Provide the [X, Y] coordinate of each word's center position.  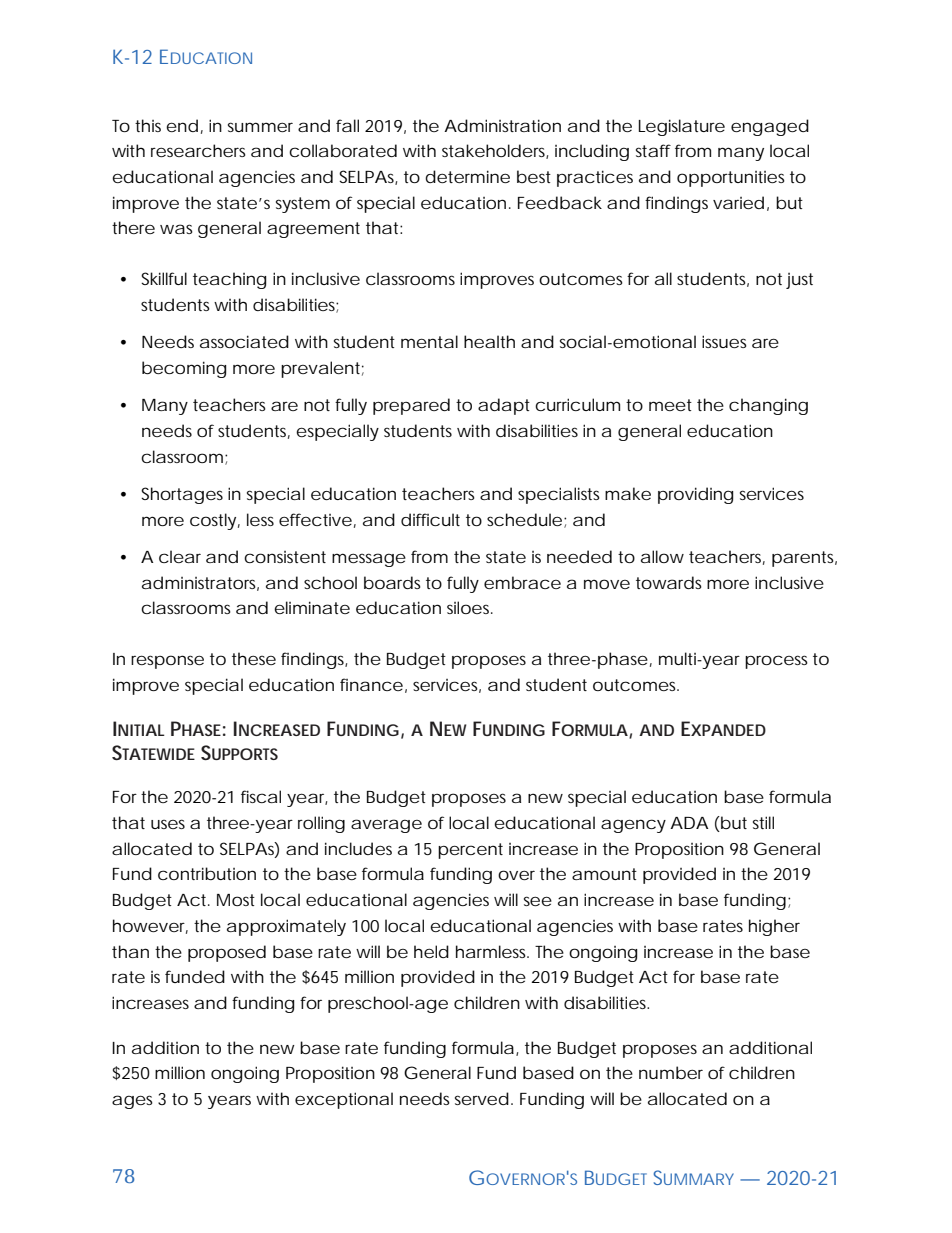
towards [669, 582]
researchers [198, 150]
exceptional [344, 1100]
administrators [200, 583]
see [538, 901]
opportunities [731, 179]
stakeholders [495, 151]
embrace [522, 582]
